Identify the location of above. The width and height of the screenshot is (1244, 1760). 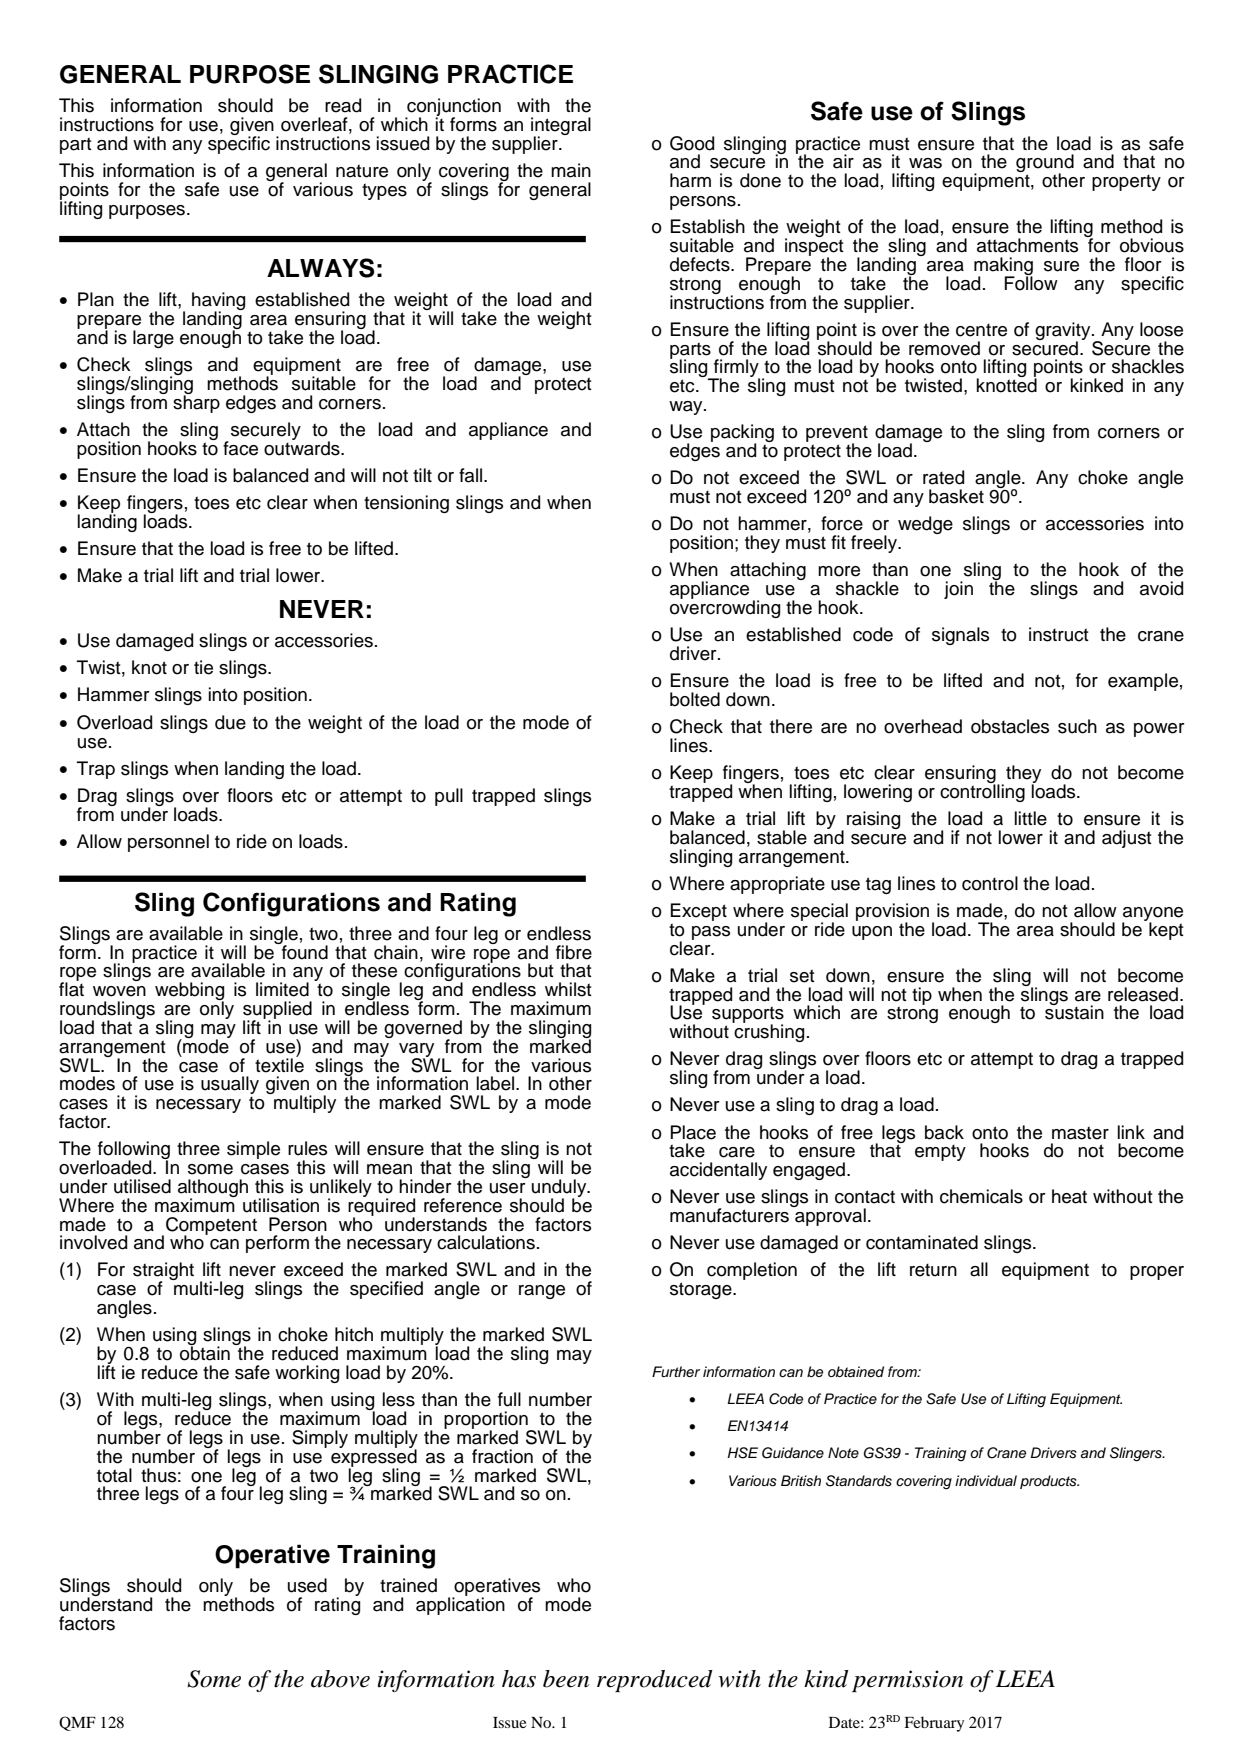
(340, 1679).
